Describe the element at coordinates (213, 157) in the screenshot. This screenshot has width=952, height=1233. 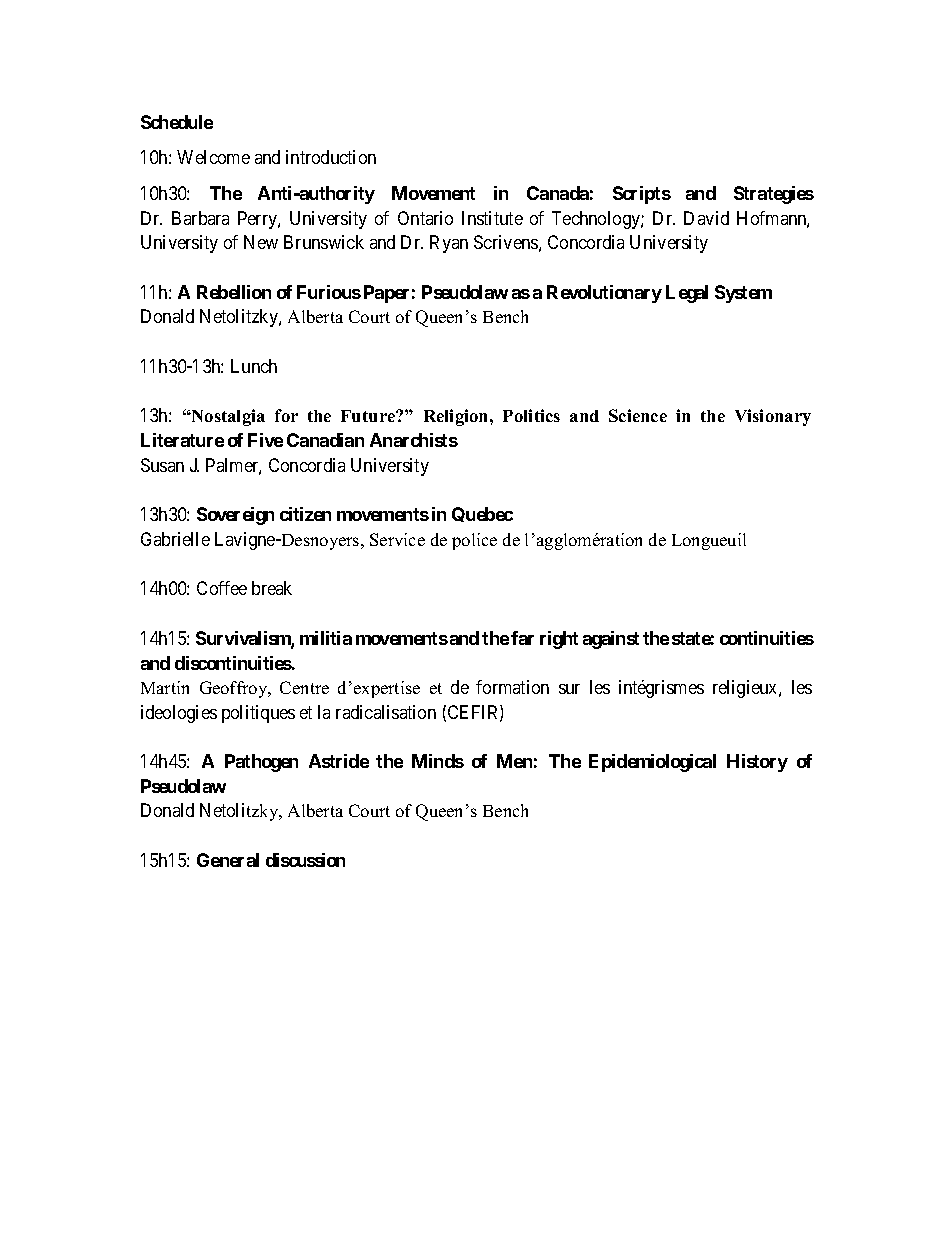
I see `Welcome` at that location.
